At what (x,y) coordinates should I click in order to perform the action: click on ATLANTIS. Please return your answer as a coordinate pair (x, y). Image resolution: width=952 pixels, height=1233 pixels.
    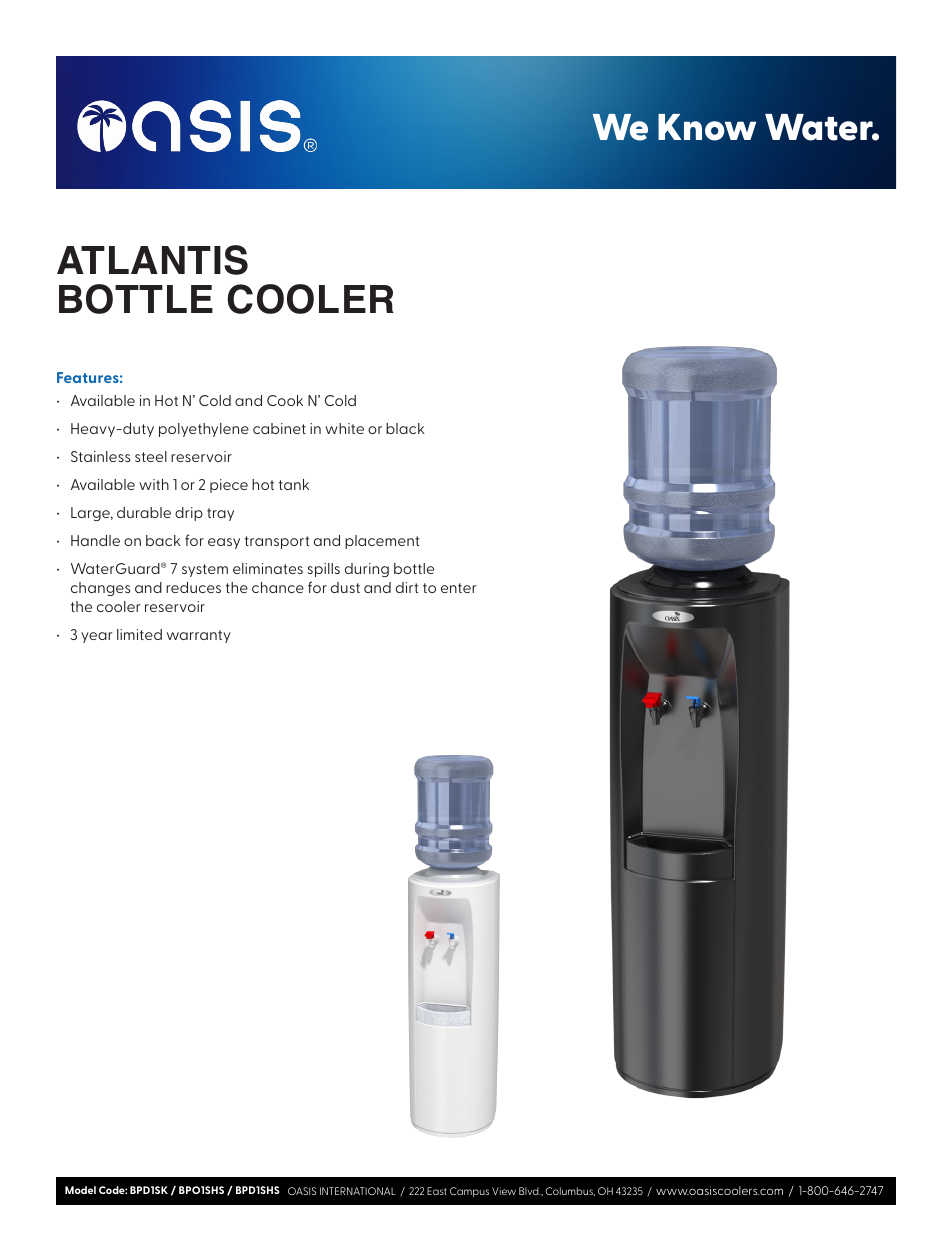
    Looking at the image, I should click on (152, 260).
